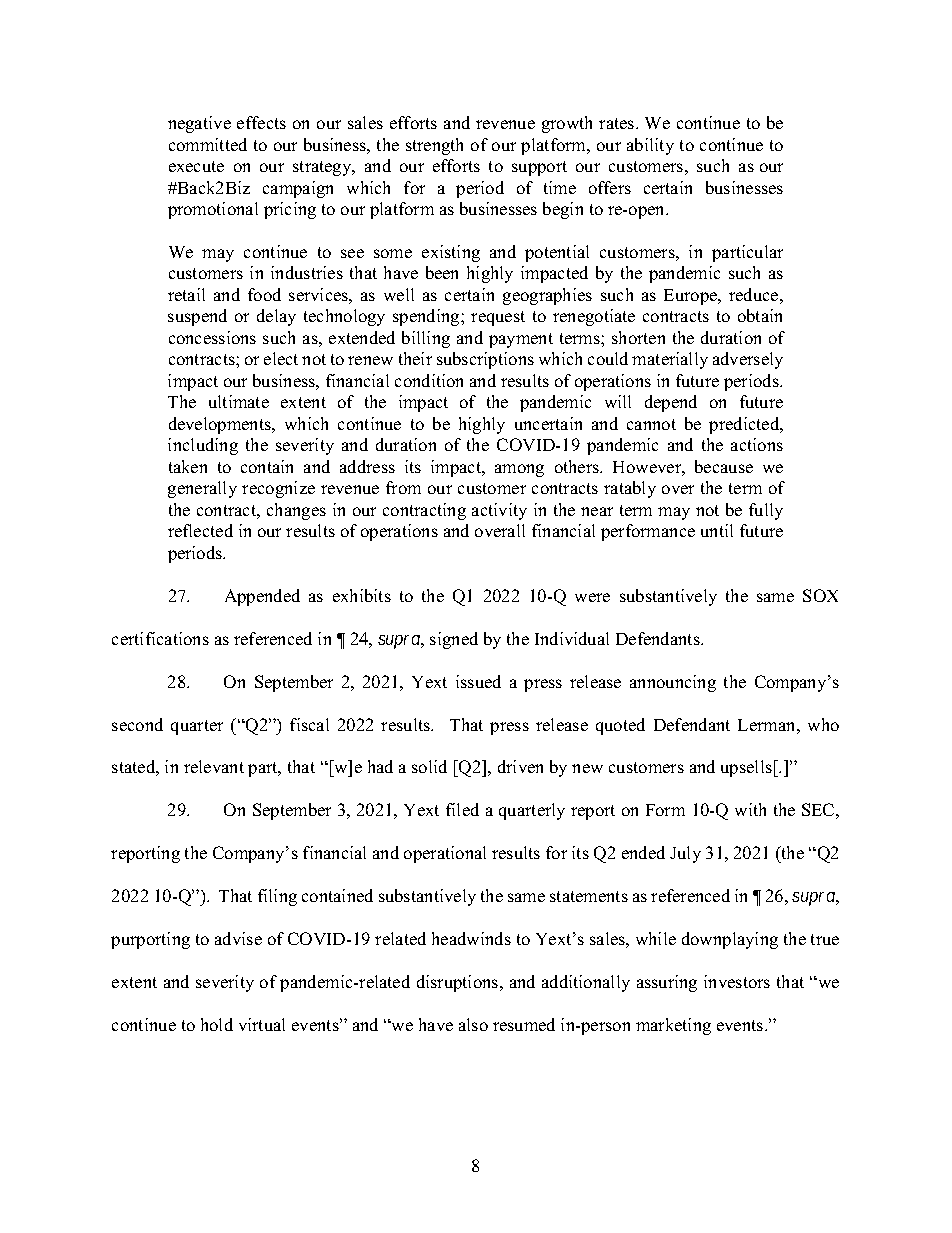  I want to click on investors, so click(737, 981).
